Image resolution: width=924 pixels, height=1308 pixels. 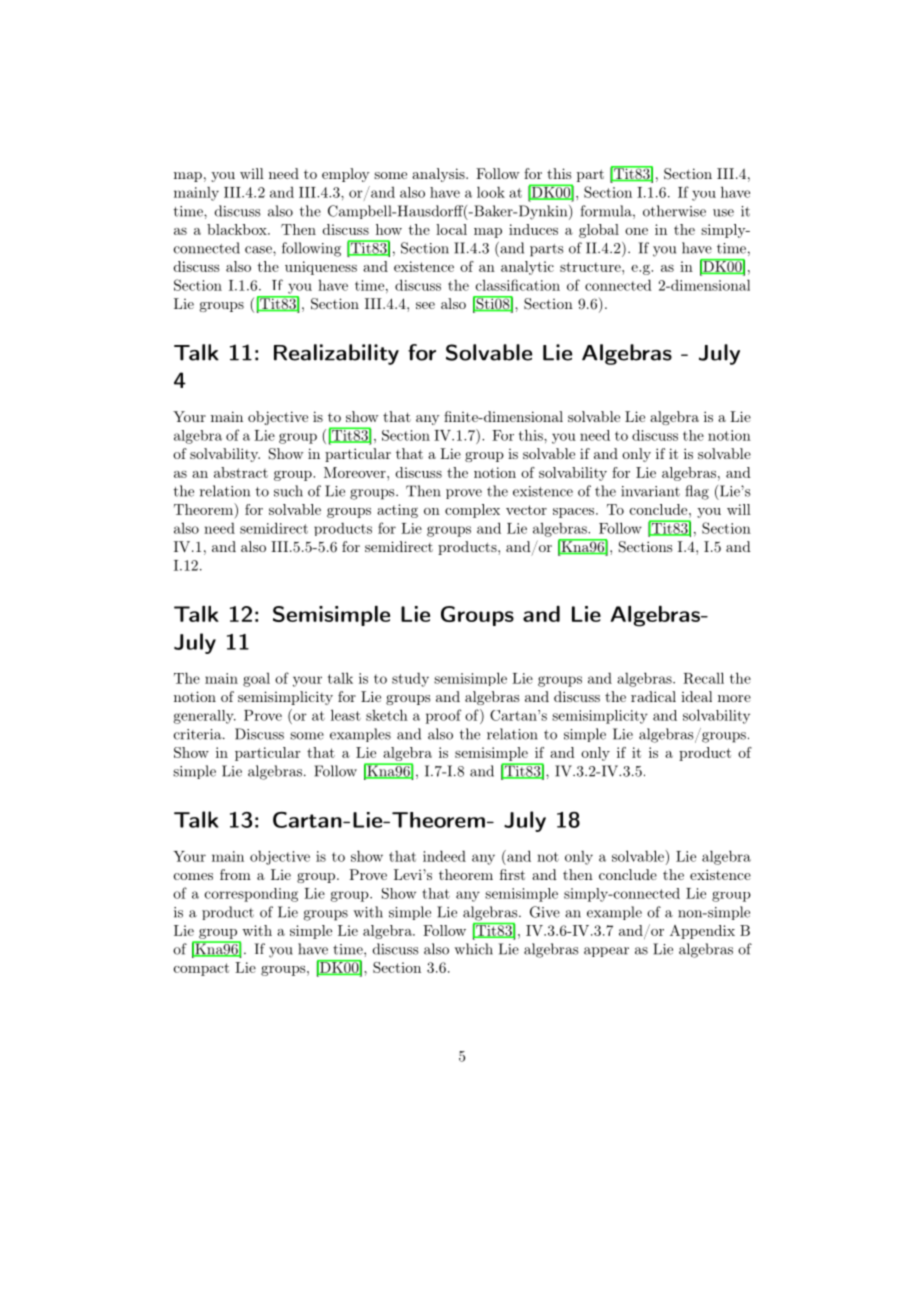 What do you see at coordinates (238, 229) in the screenshot?
I see `blackbox` at bounding box center [238, 229].
